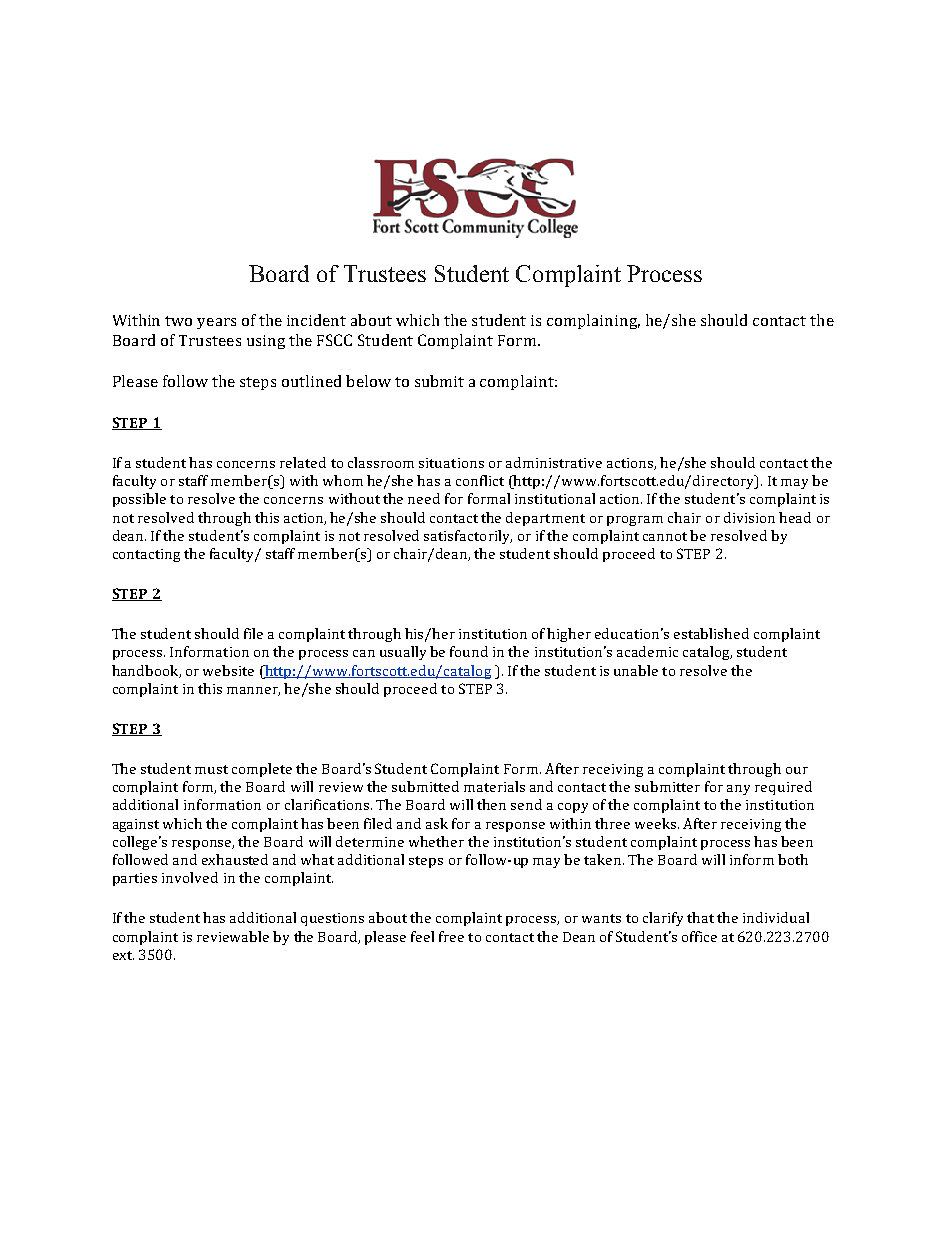 The width and height of the screenshot is (952, 1233). Describe the element at coordinates (368, 381) in the screenshot. I see `below` at that location.
